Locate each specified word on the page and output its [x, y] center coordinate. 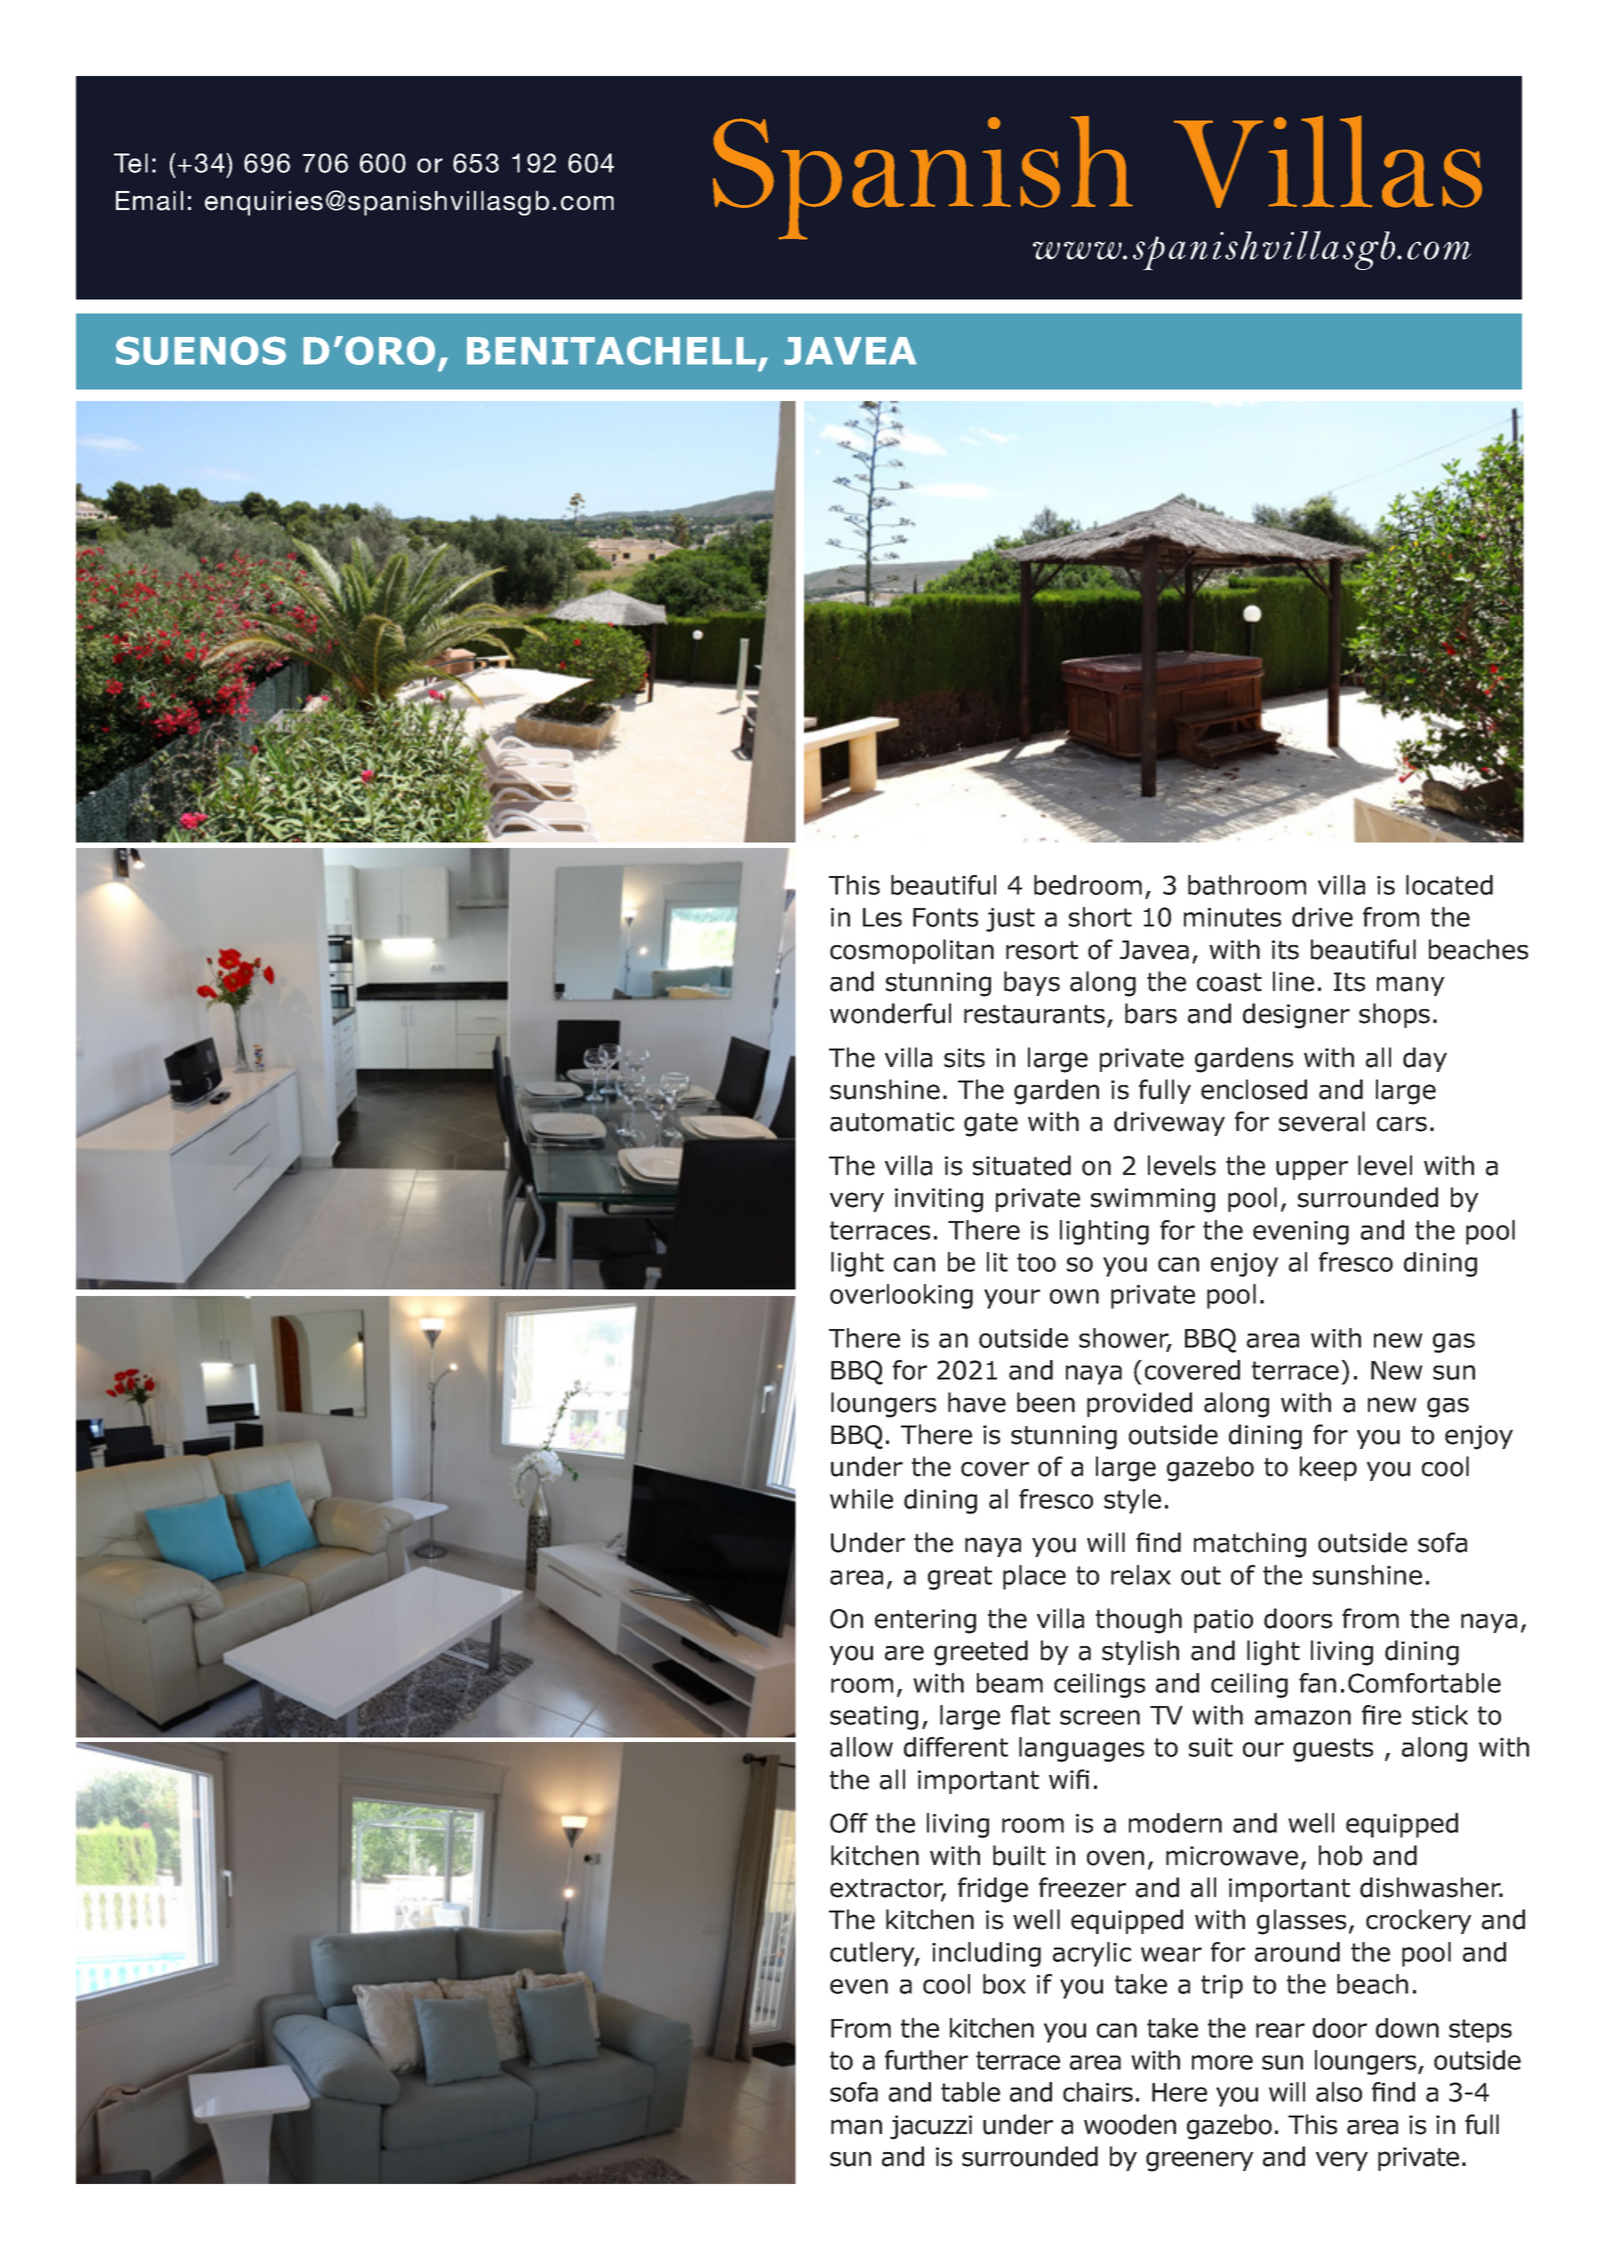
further [926, 2060]
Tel [131, 163]
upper [1312, 1170]
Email [149, 201]
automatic [892, 1122]
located [1449, 885]
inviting [939, 1200]
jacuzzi [931, 2127]
